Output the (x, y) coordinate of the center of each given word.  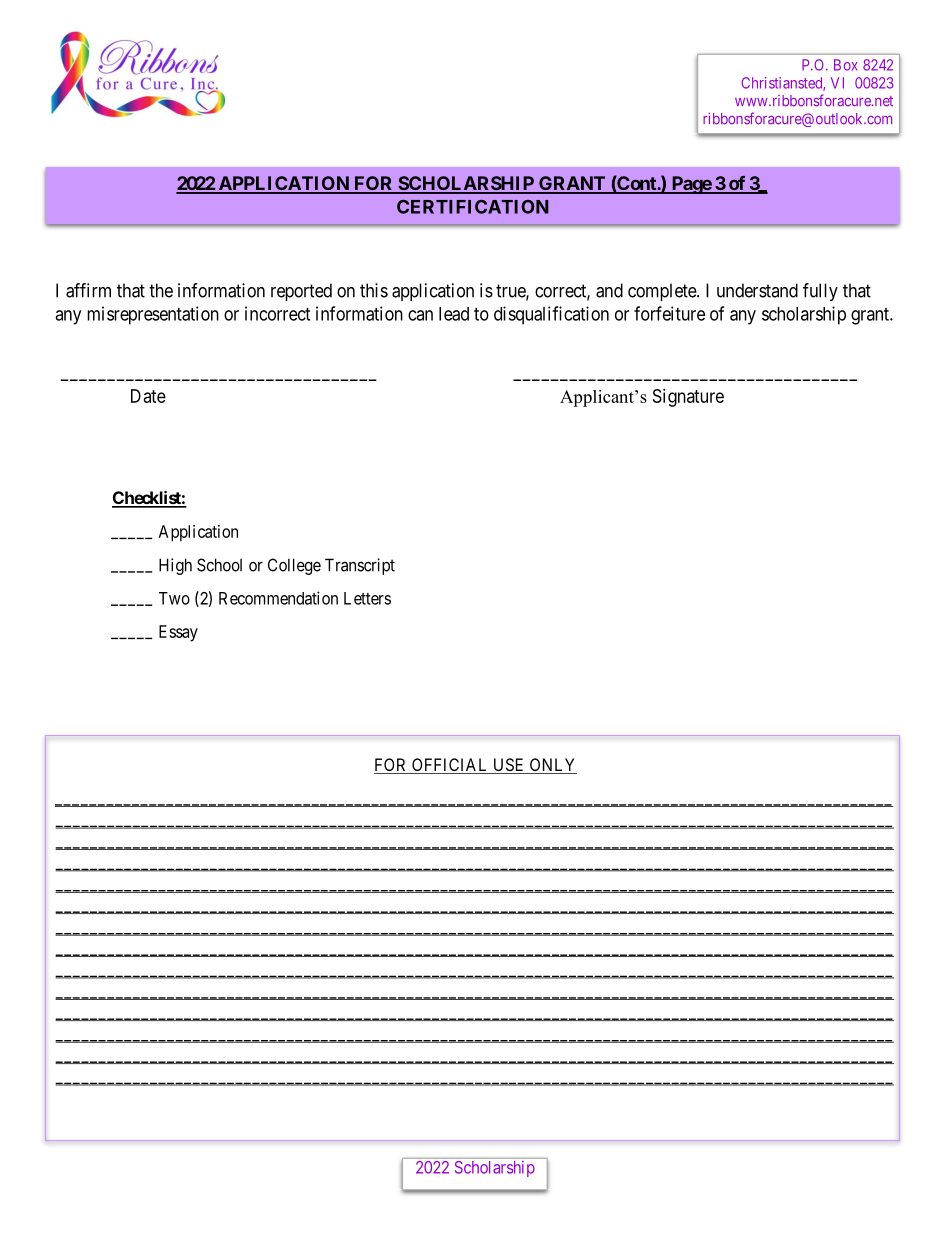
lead (454, 314)
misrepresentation (153, 315)
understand (757, 290)
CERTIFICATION (473, 207)
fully (820, 292)
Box (846, 65)
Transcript (360, 566)
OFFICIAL (450, 766)
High (175, 566)
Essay (178, 633)
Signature (688, 398)
